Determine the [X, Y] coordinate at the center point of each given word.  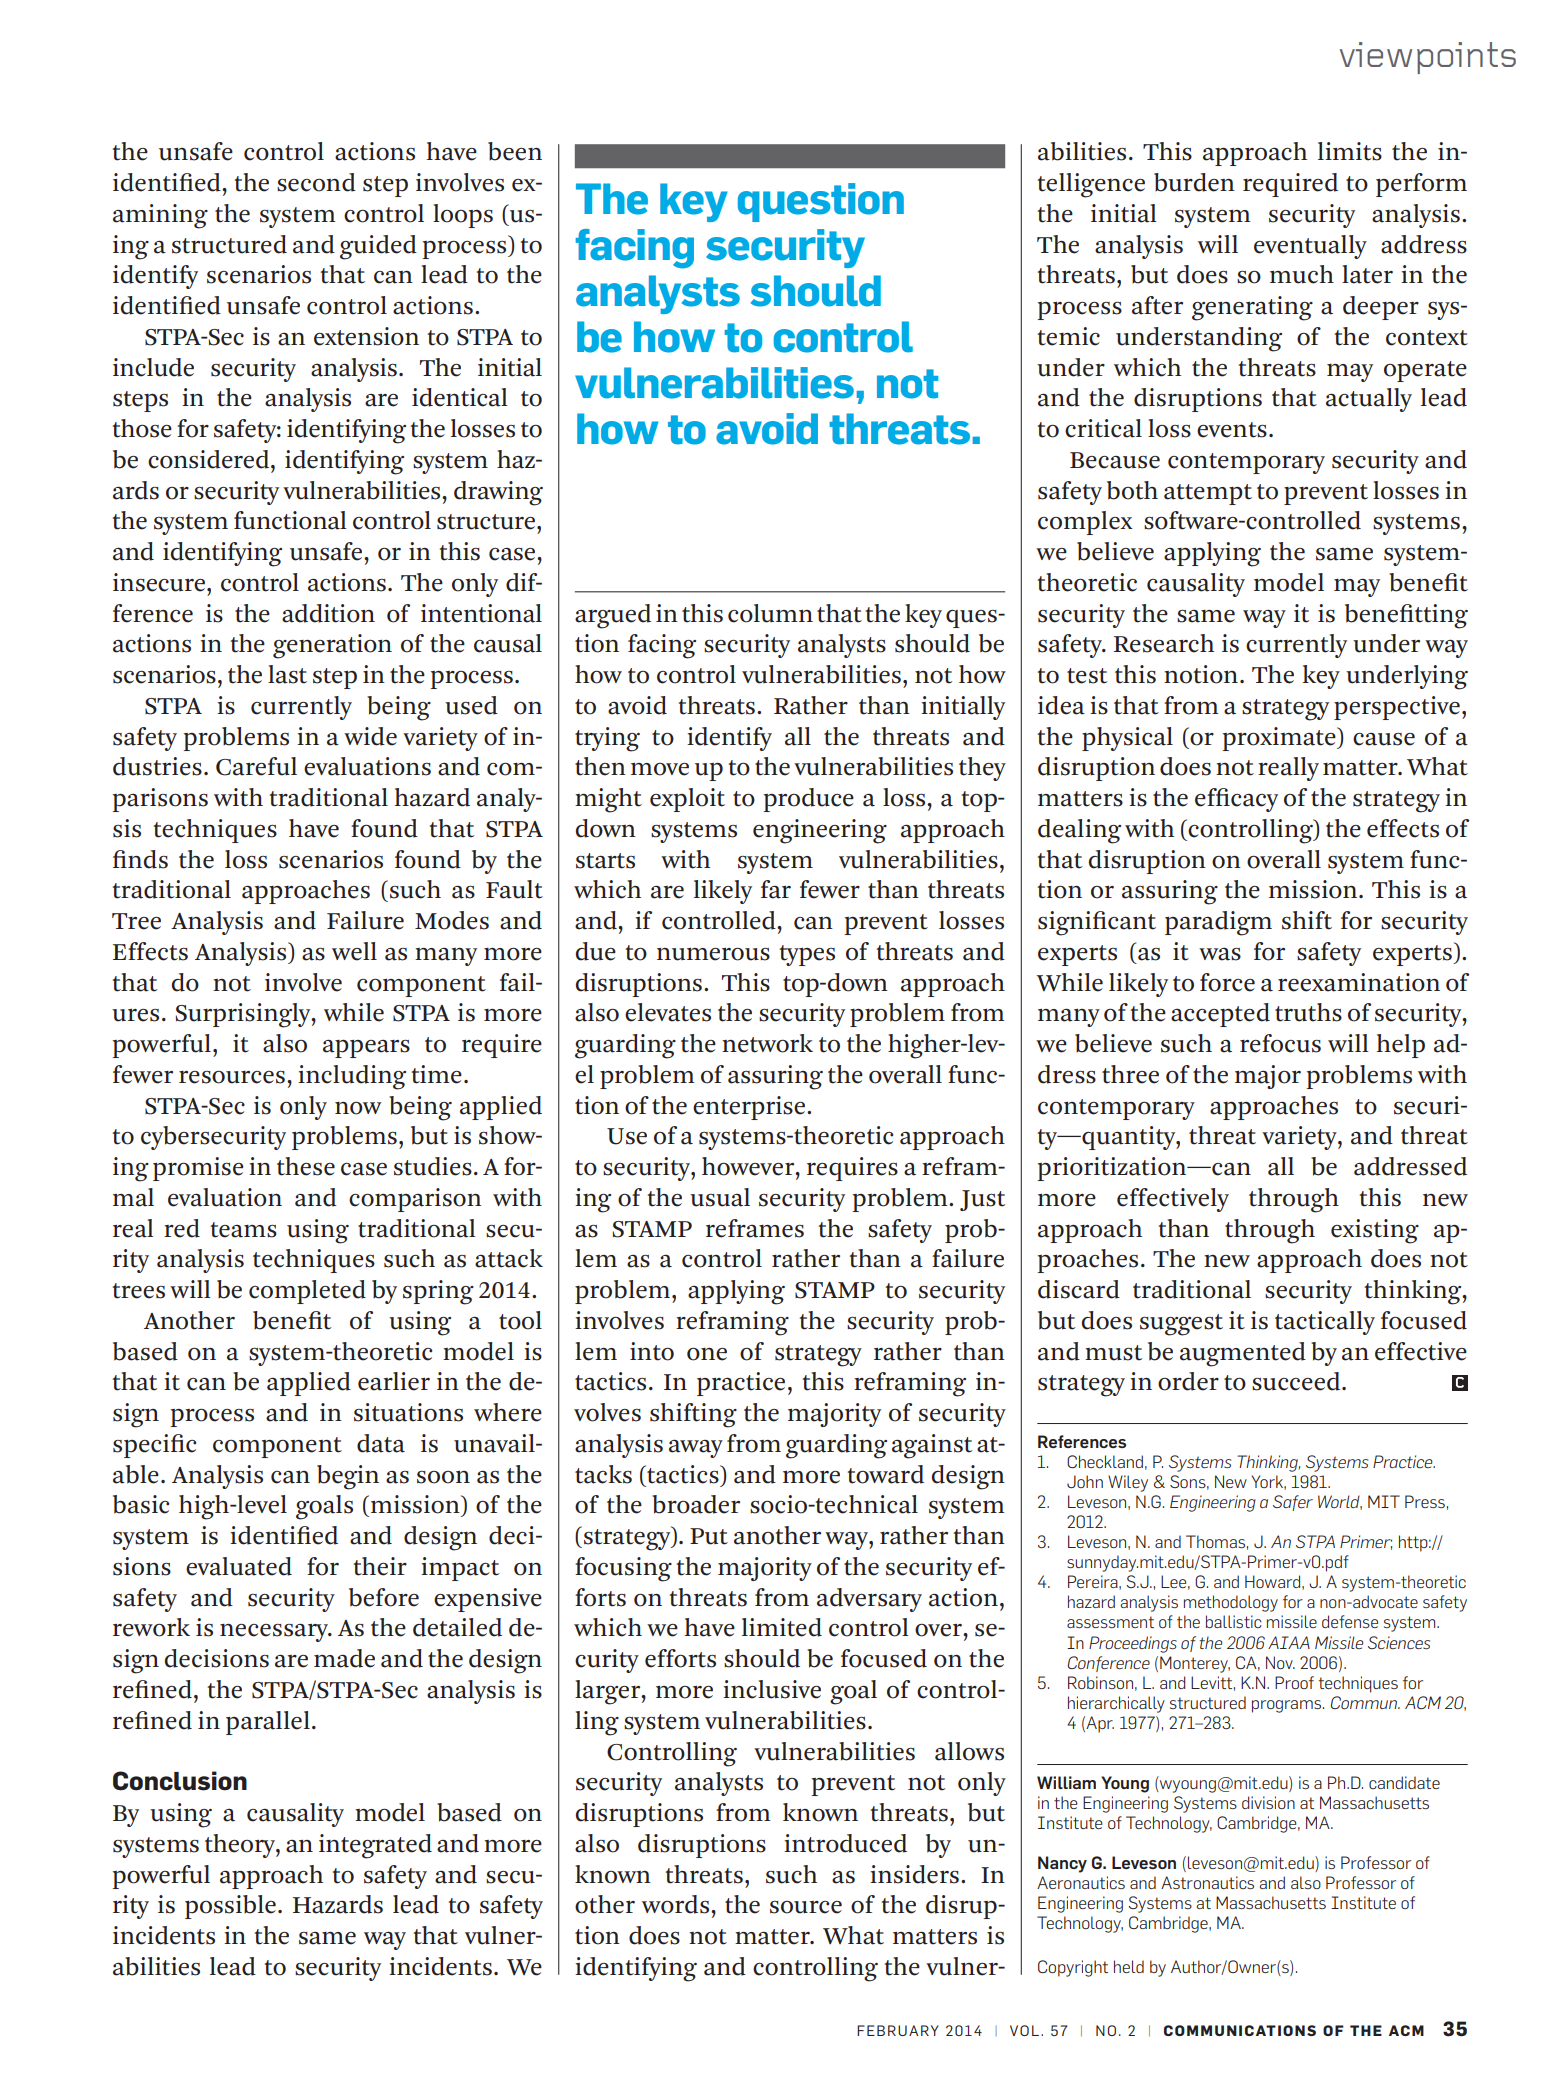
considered [210, 459]
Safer [1293, 1503]
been [515, 151]
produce [808, 800]
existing [1375, 1231]
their [380, 1566]
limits [1350, 151]
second [316, 182]
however [749, 1166]
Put [709, 1536]
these [306, 1166]
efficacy [1236, 800]
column [770, 613]
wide [370, 736]
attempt [1208, 494]
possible [230, 1907]
